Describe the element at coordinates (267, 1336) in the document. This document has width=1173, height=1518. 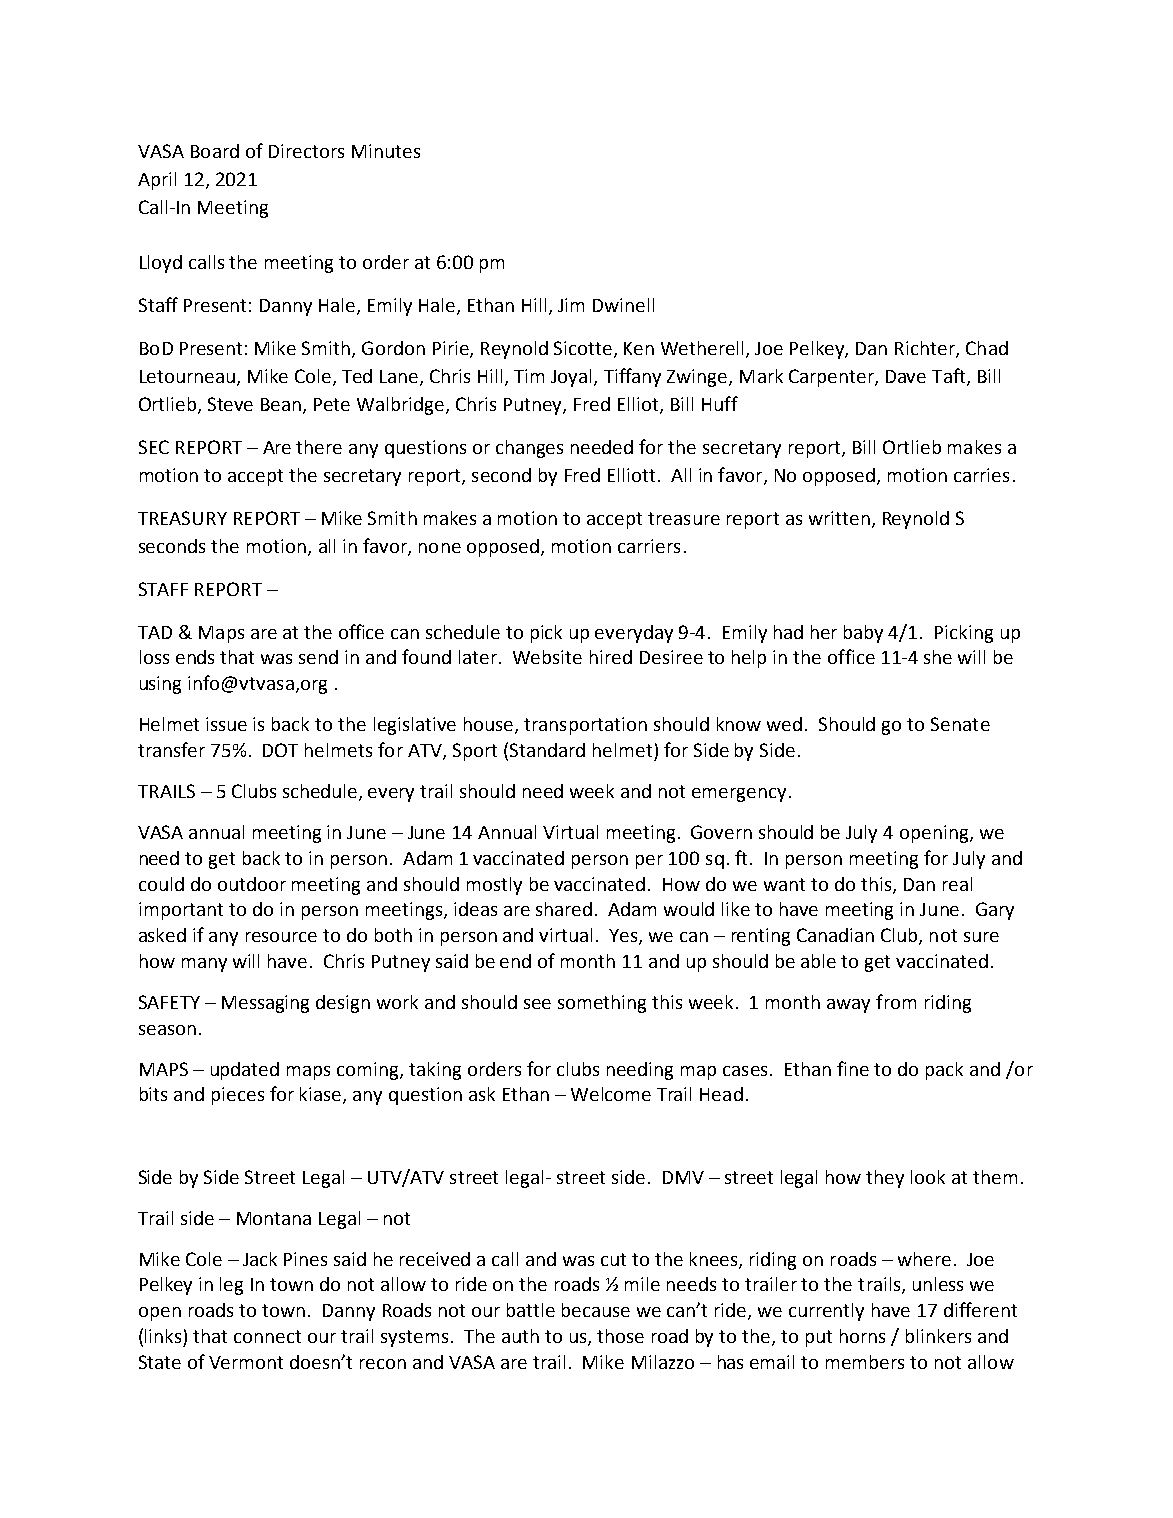
I see `connect` at that location.
